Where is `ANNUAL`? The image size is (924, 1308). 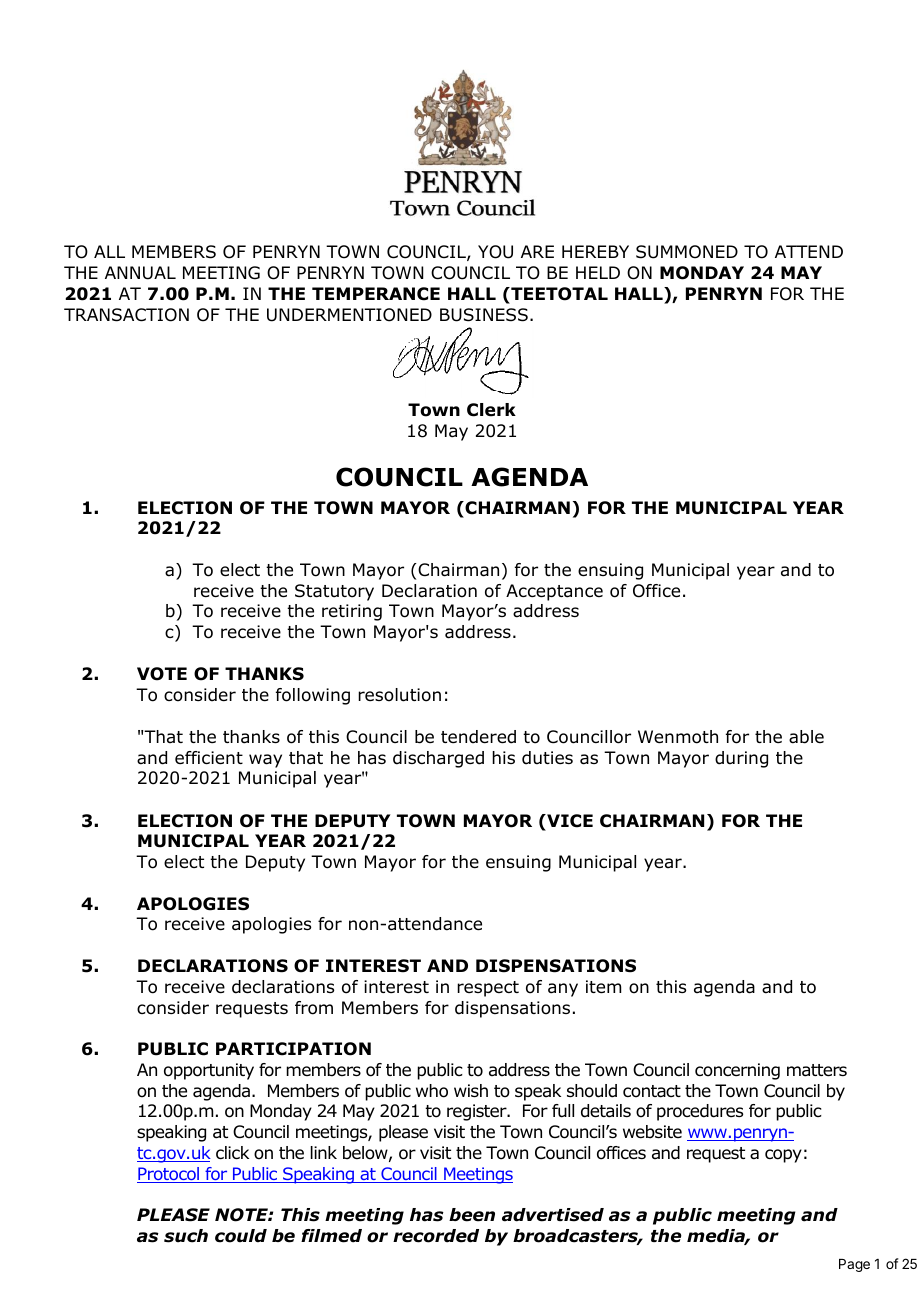 ANNUAL is located at coordinates (140, 273).
